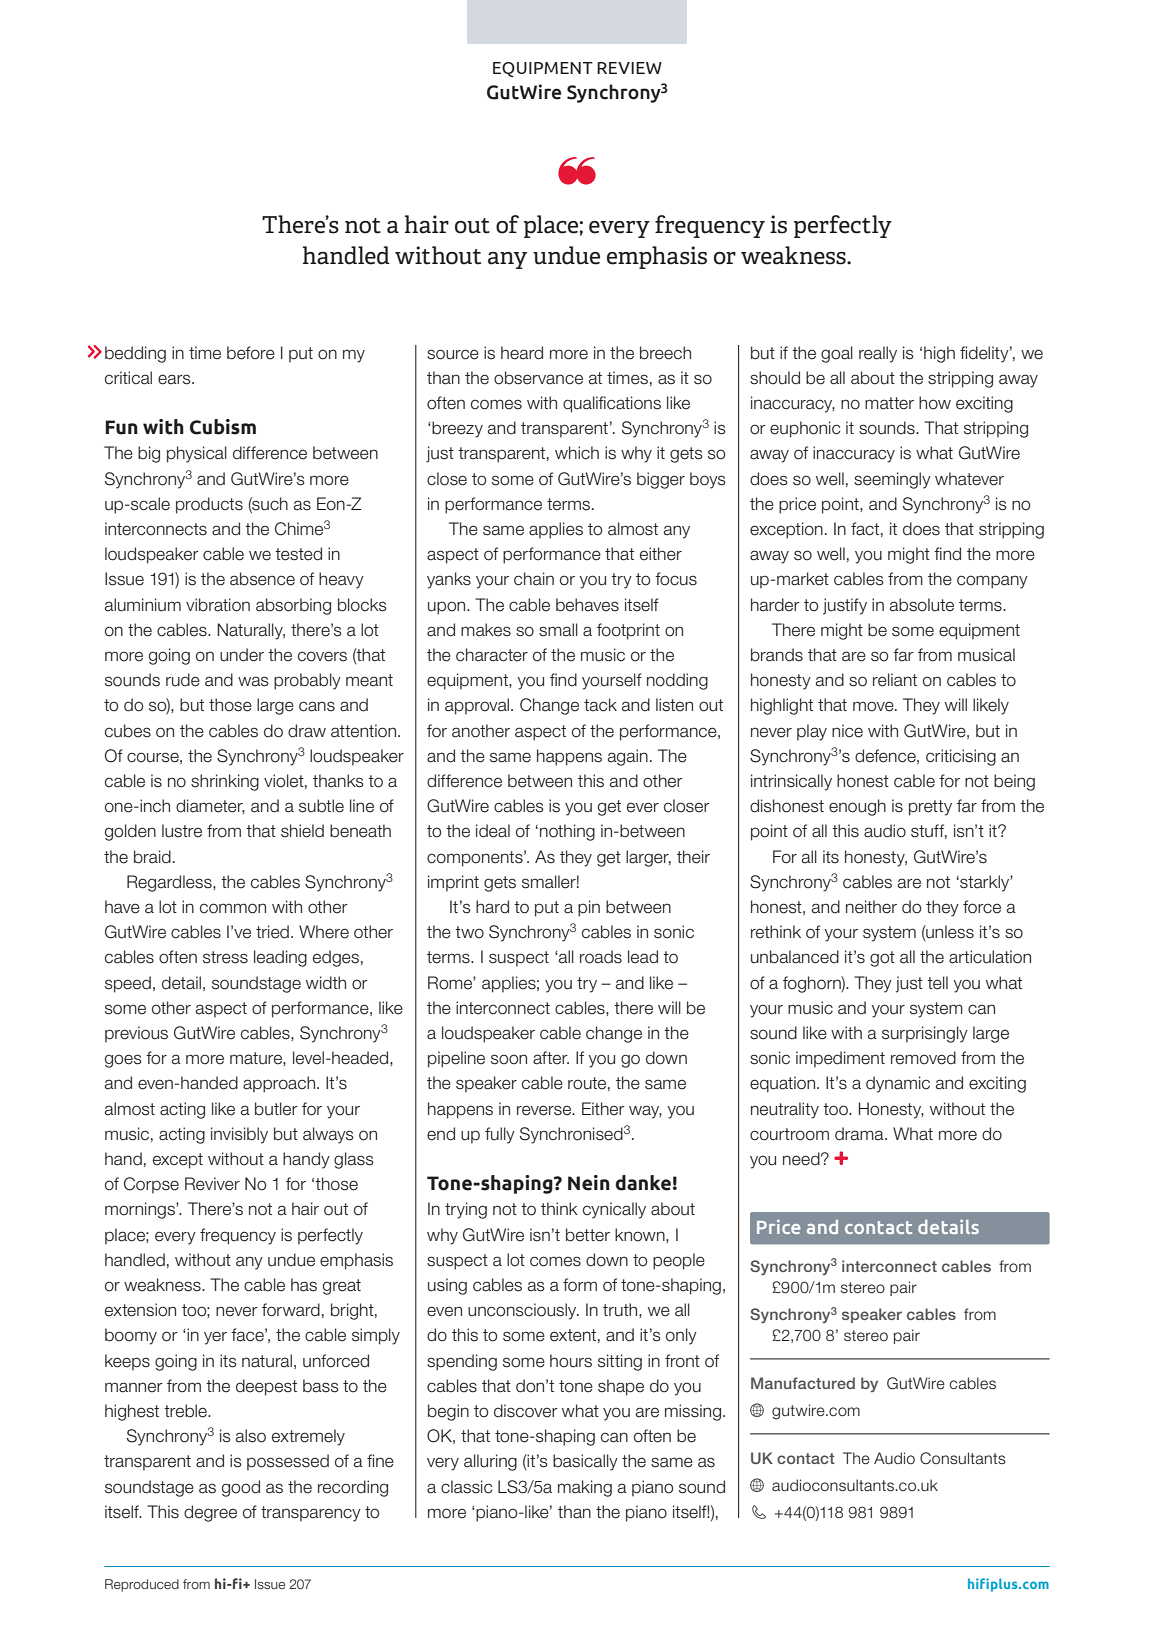 The image size is (1154, 1632). Describe the element at coordinates (693, 1412) in the document. I see `missing` at that location.
